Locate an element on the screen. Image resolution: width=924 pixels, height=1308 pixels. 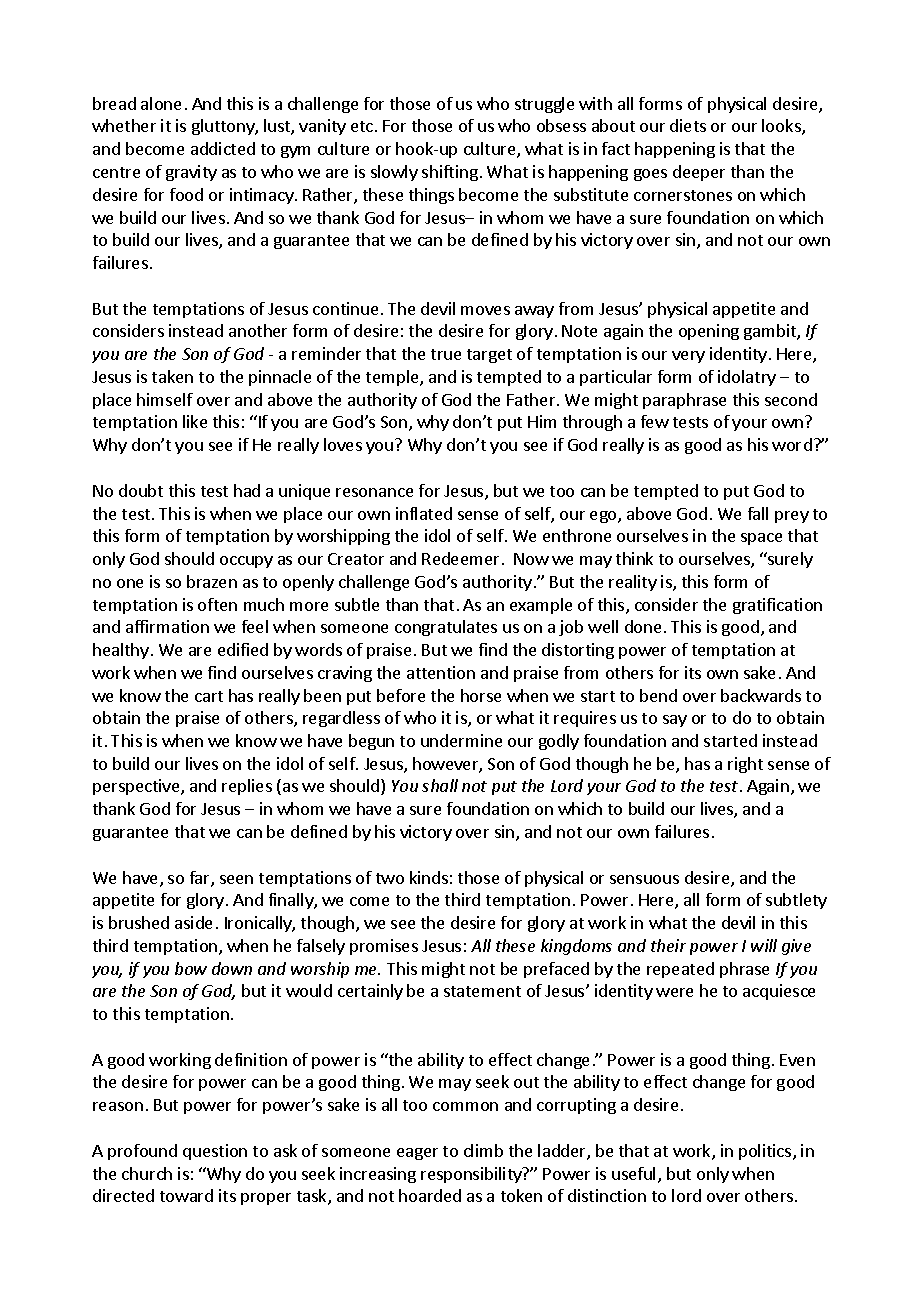
diets is located at coordinates (688, 125).
